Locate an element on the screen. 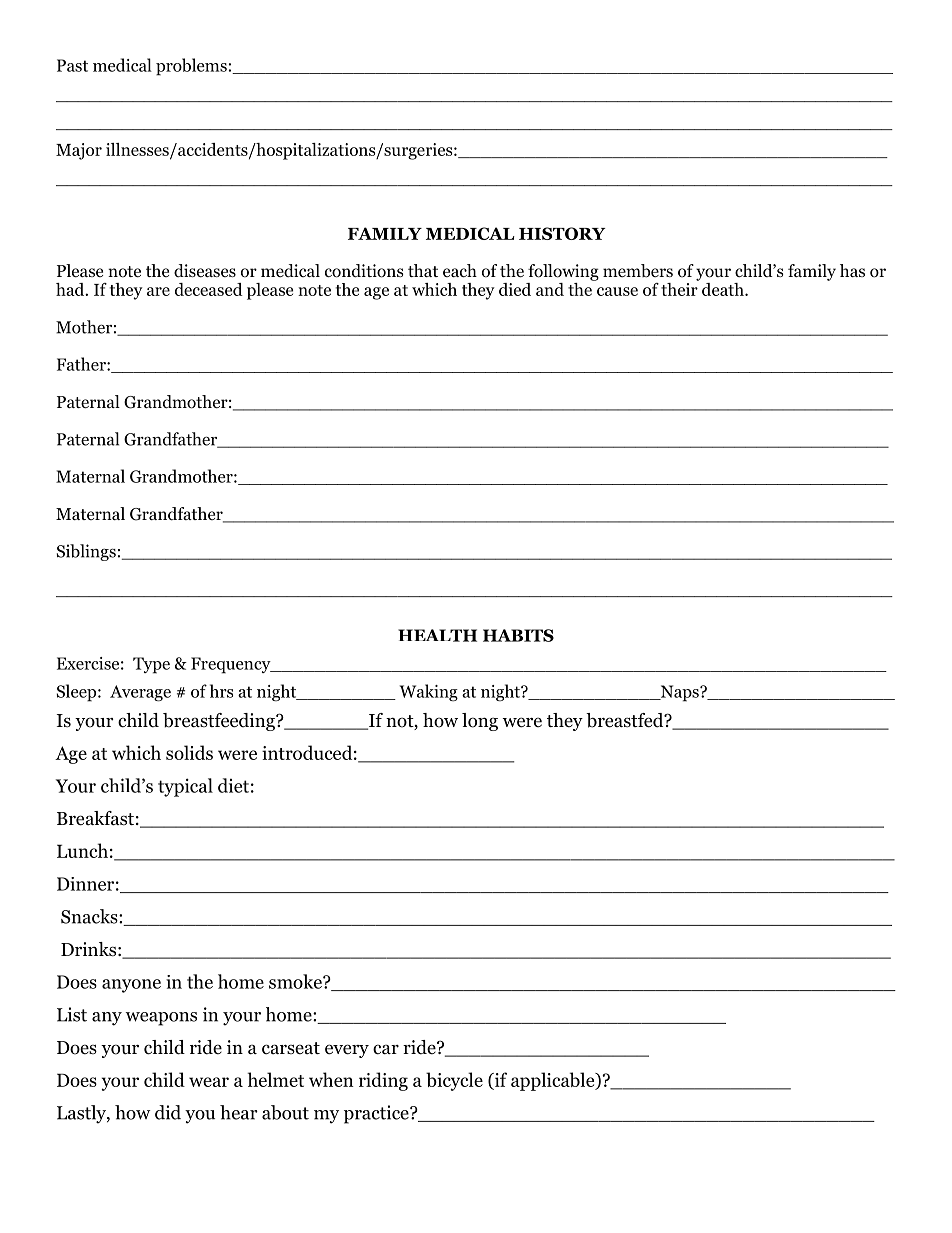 The height and width of the screenshot is (1233, 952). every is located at coordinates (347, 1051).
